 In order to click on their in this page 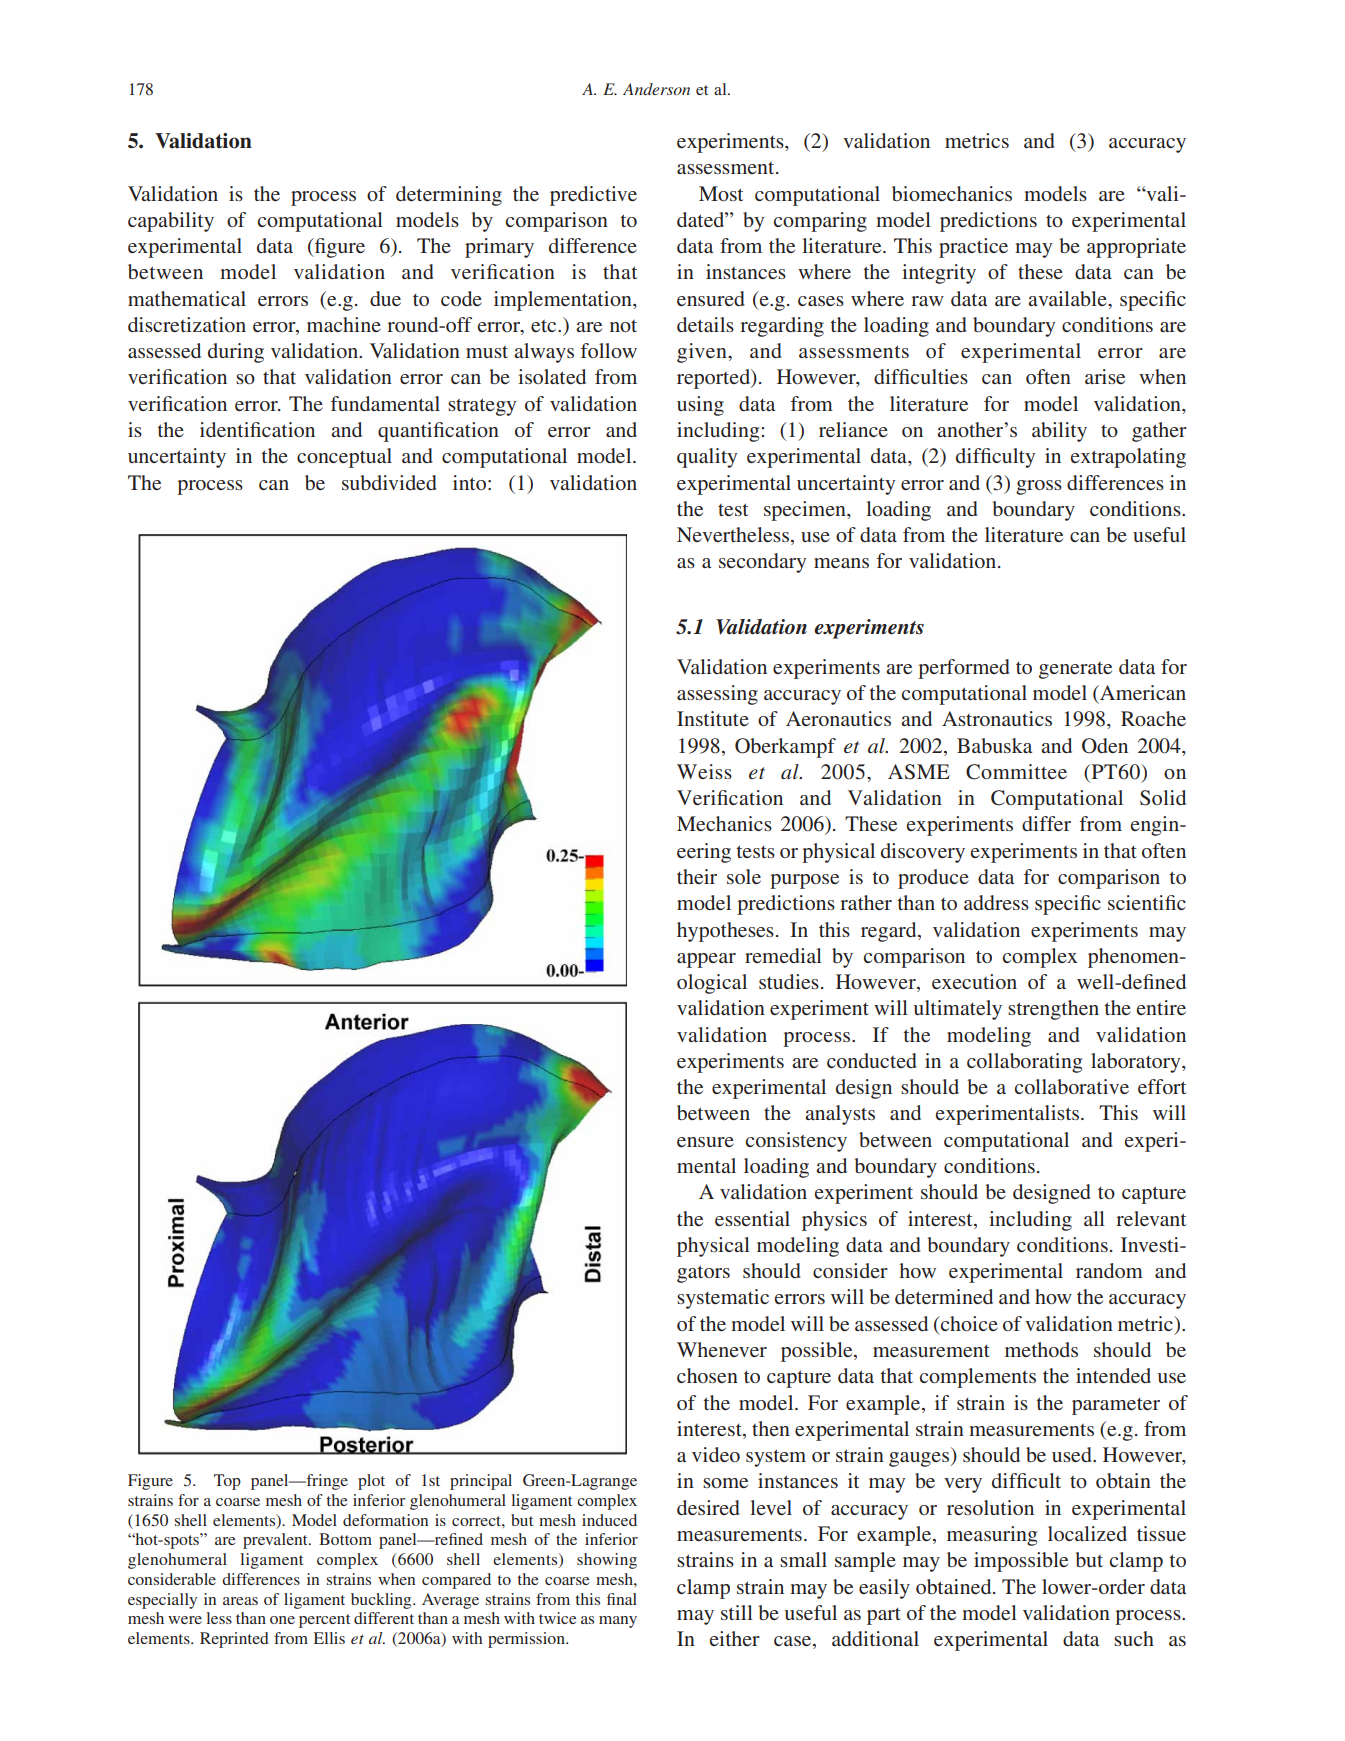, I will do `click(697, 876)`.
